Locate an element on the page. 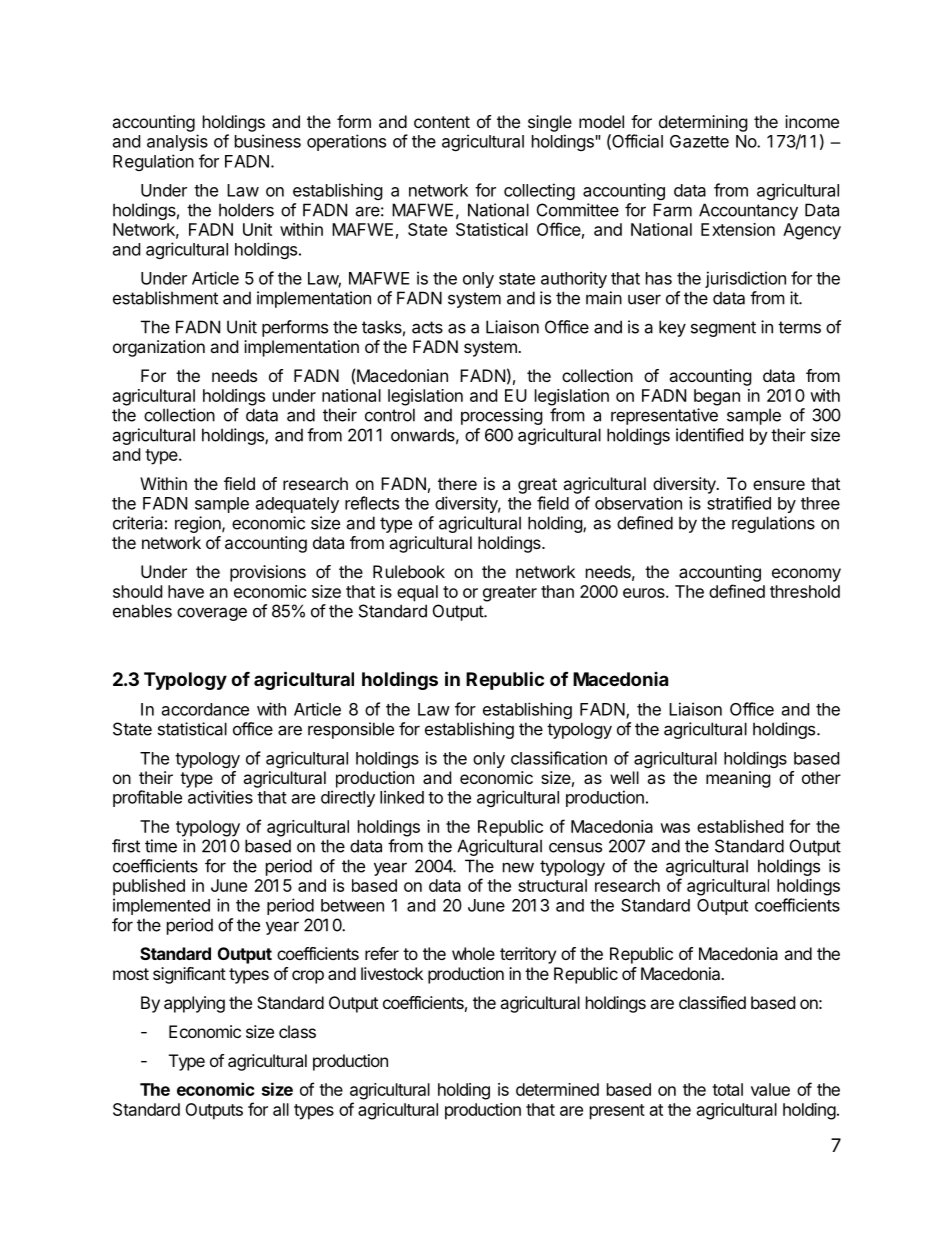 This document has height=1233, width=952. there is located at coordinates (457, 483).
